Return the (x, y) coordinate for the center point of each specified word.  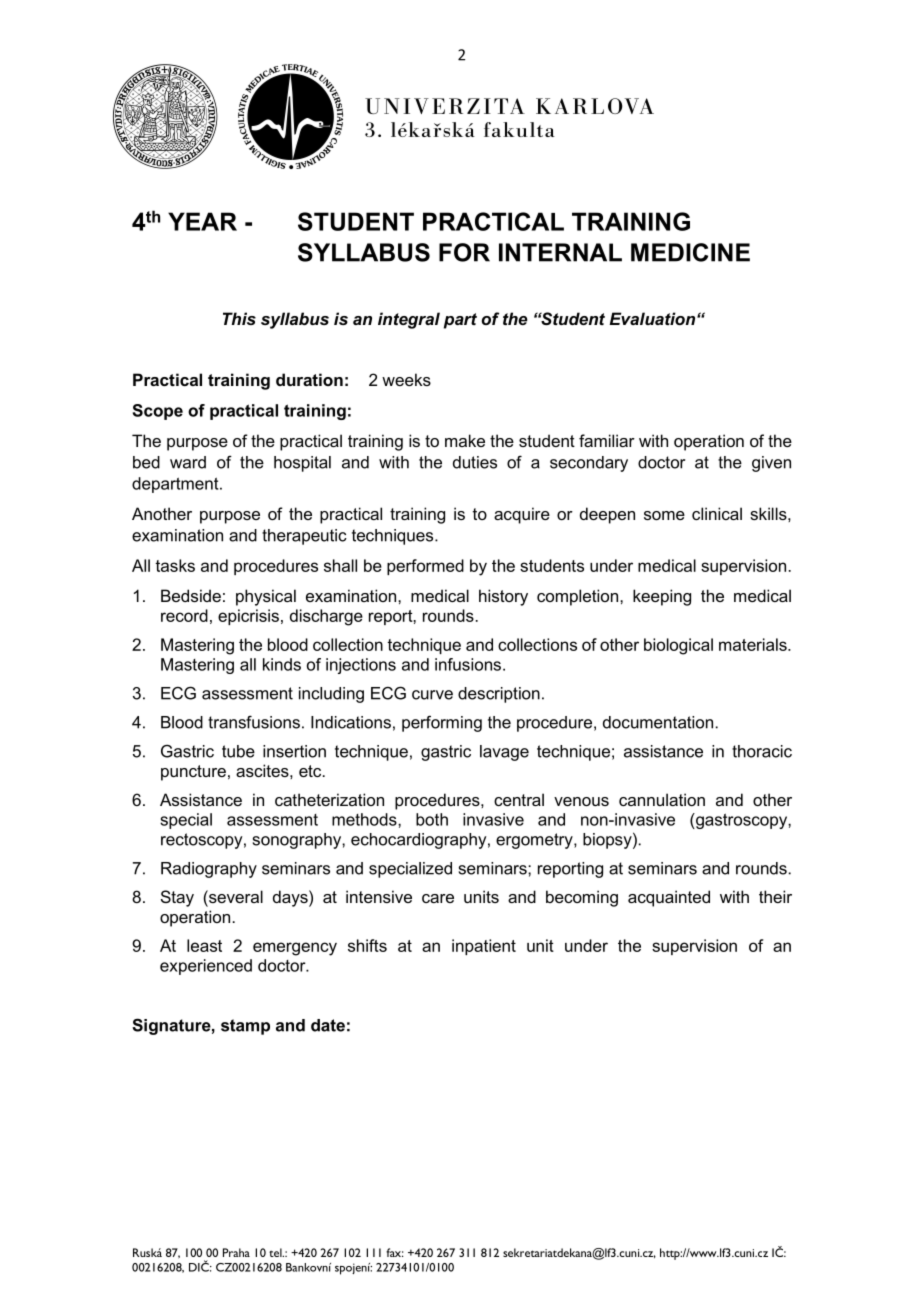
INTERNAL (560, 252)
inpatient (484, 947)
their (775, 896)
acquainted (669, 898)
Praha (236, 1252)
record (184, 615)
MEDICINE (690, 252)
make (465, 440)
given (771, 464)
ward (188, 462)
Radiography (209, 870)
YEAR (202, 221)
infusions (468, 664)
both (432, 819)
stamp (245, 1027)
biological (678, 646)
